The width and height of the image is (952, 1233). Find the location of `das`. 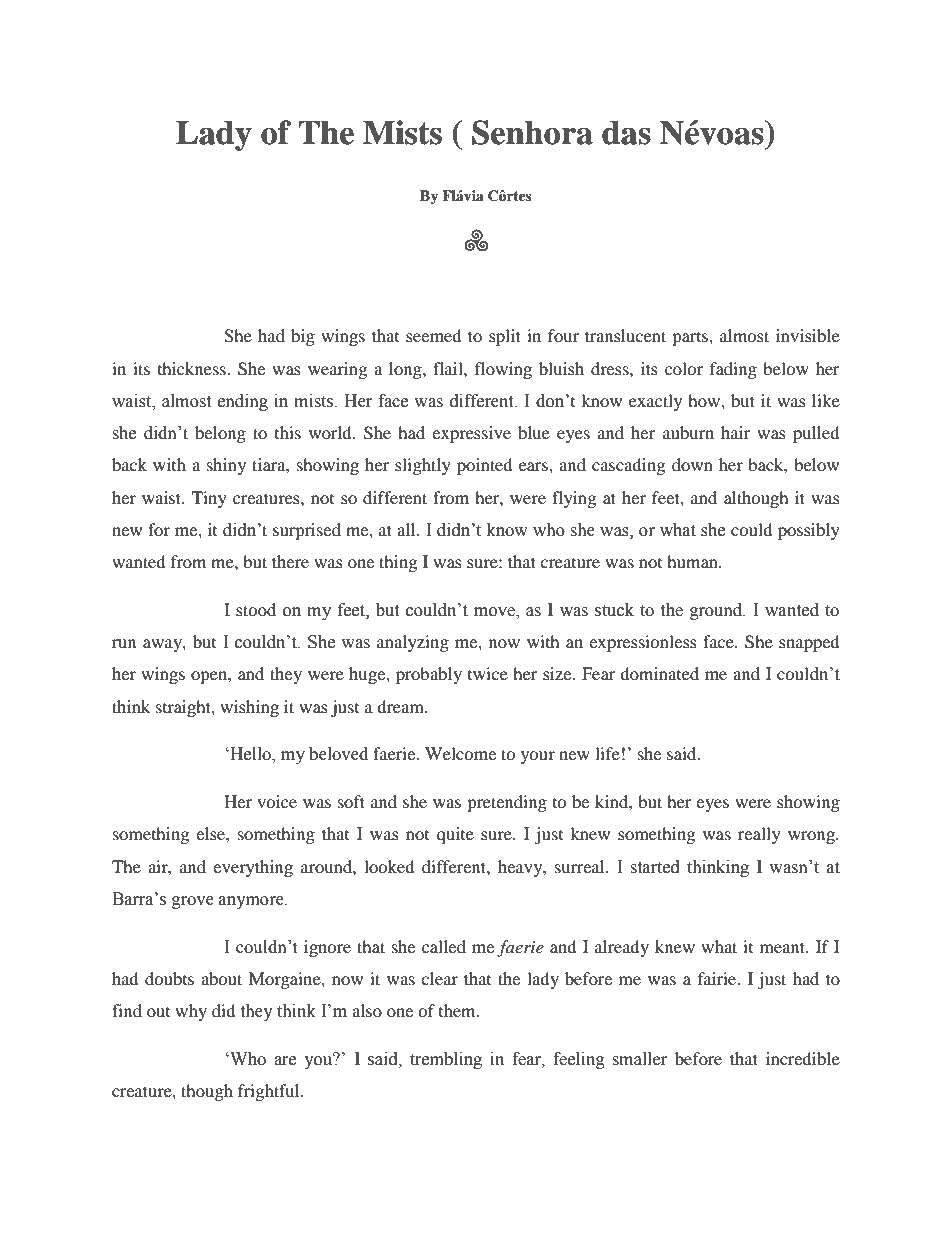

das is located at coordinates (626, 133).
